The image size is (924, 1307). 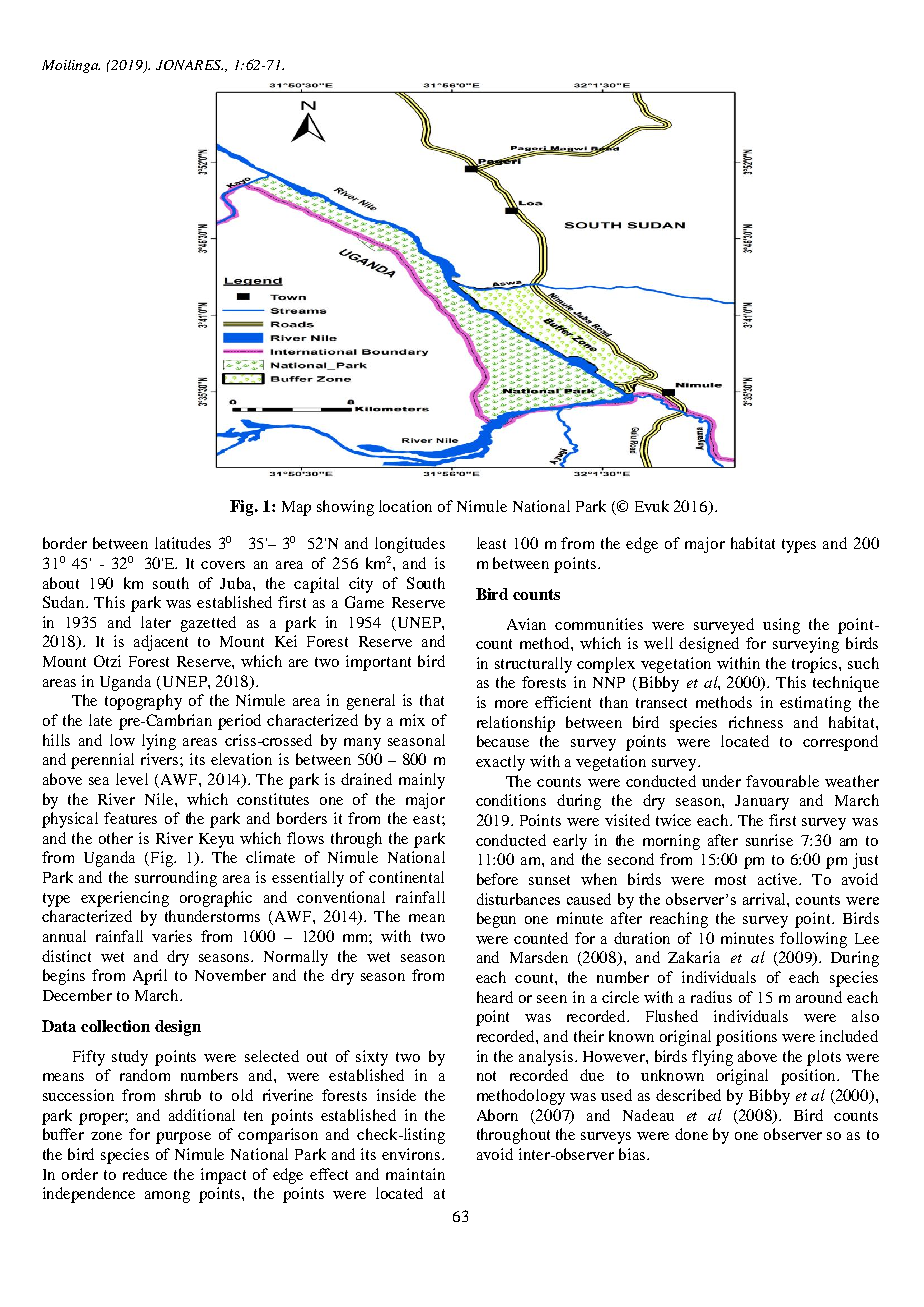 I want to click on other, so click(x=116, y=838).
